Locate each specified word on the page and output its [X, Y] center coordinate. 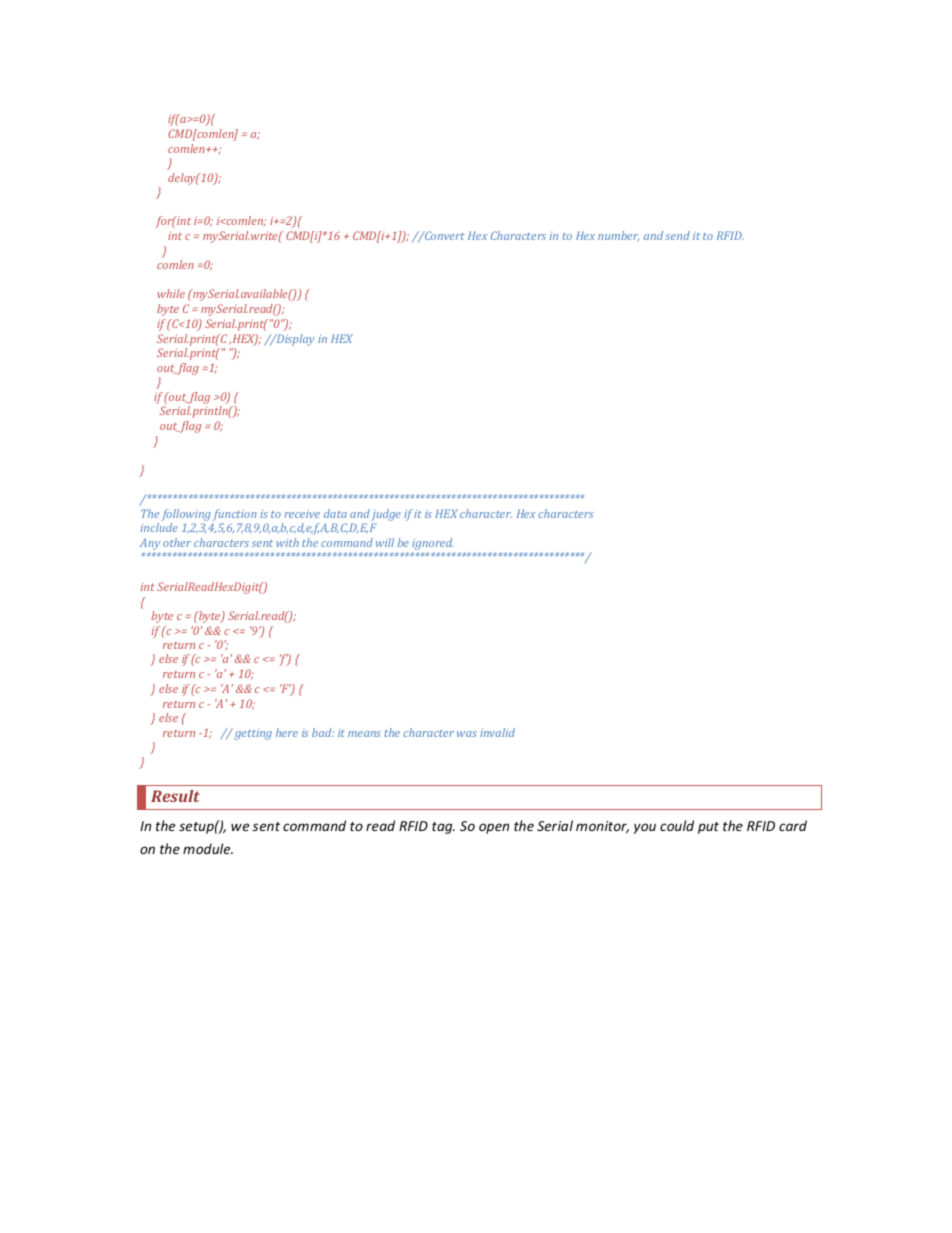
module [208, 848]
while [171, 293]
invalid [497, 732]
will [385, 542]
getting [252, 734]
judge [386, 515]
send [677, 235]
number [618, 236]
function [235, 515]
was [467, 734]
